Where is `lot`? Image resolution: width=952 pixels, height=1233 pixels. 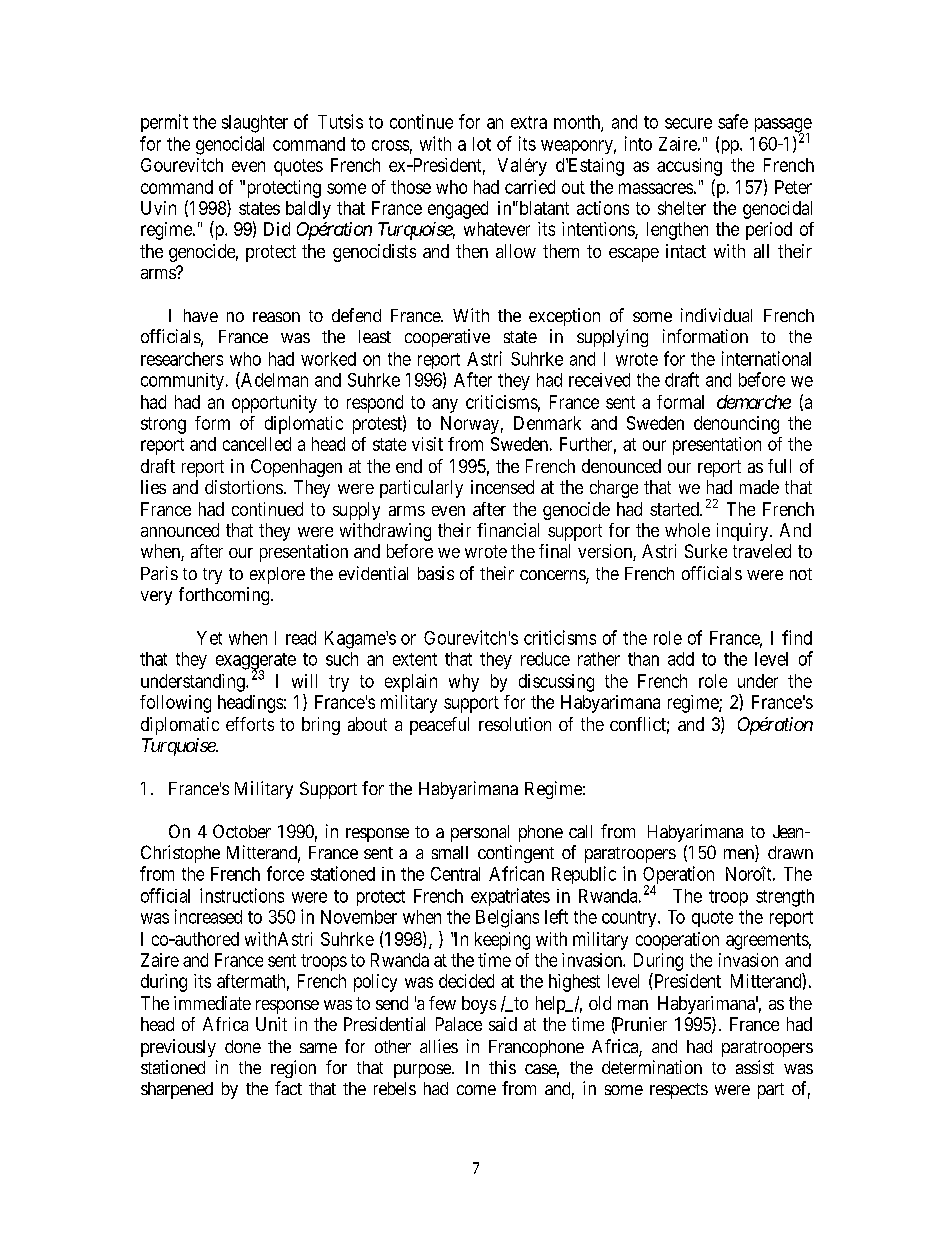 lot is located at coordinates (482, 144).
